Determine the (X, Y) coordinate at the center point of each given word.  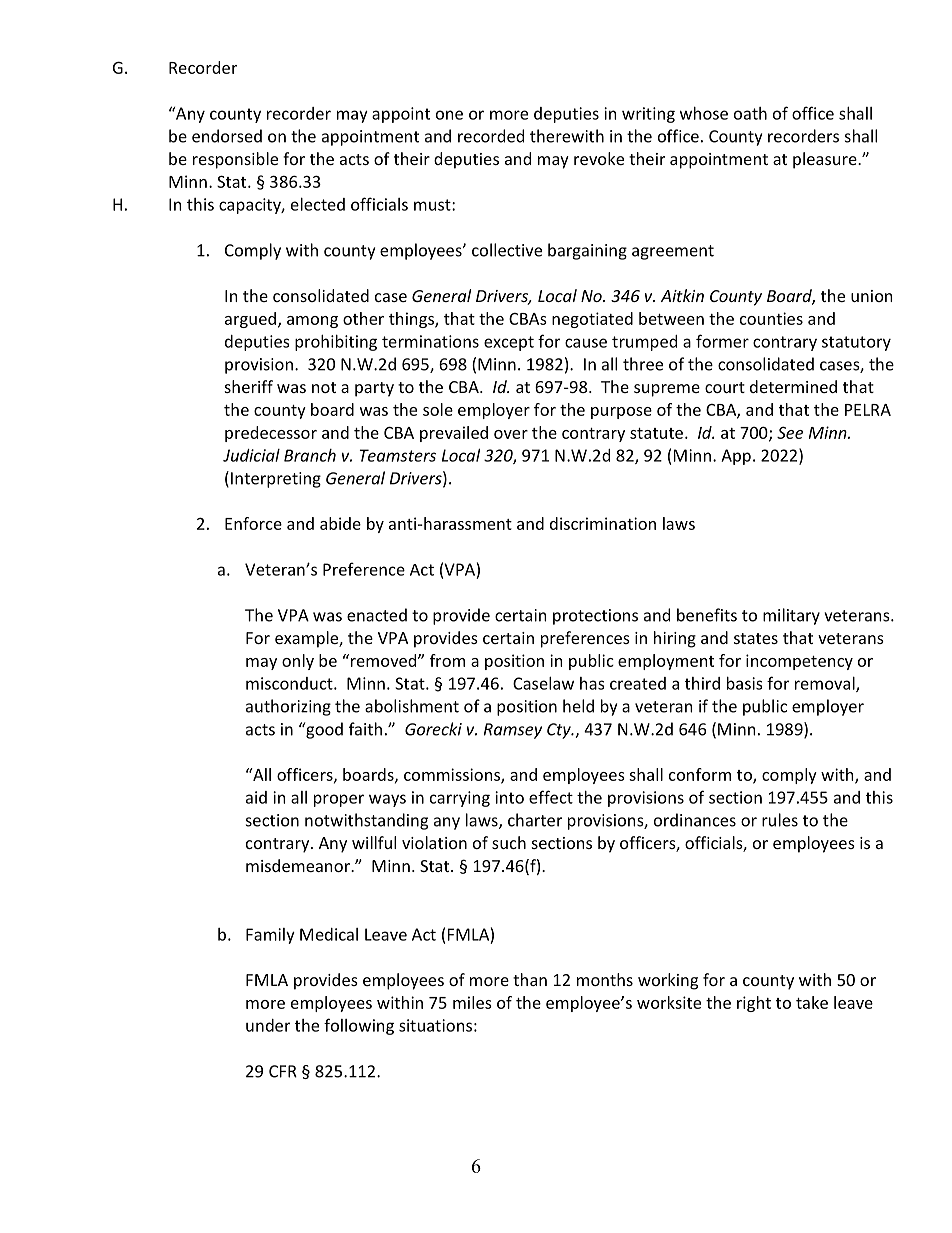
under (268, 1025)
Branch (310, 455)
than (530, 979)
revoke (599, 158)
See (790, 432)
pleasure (826, 160)
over (511, 434)
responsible (235, 160)
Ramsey (513, 731)
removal (826, 684)
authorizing (288, 707)
